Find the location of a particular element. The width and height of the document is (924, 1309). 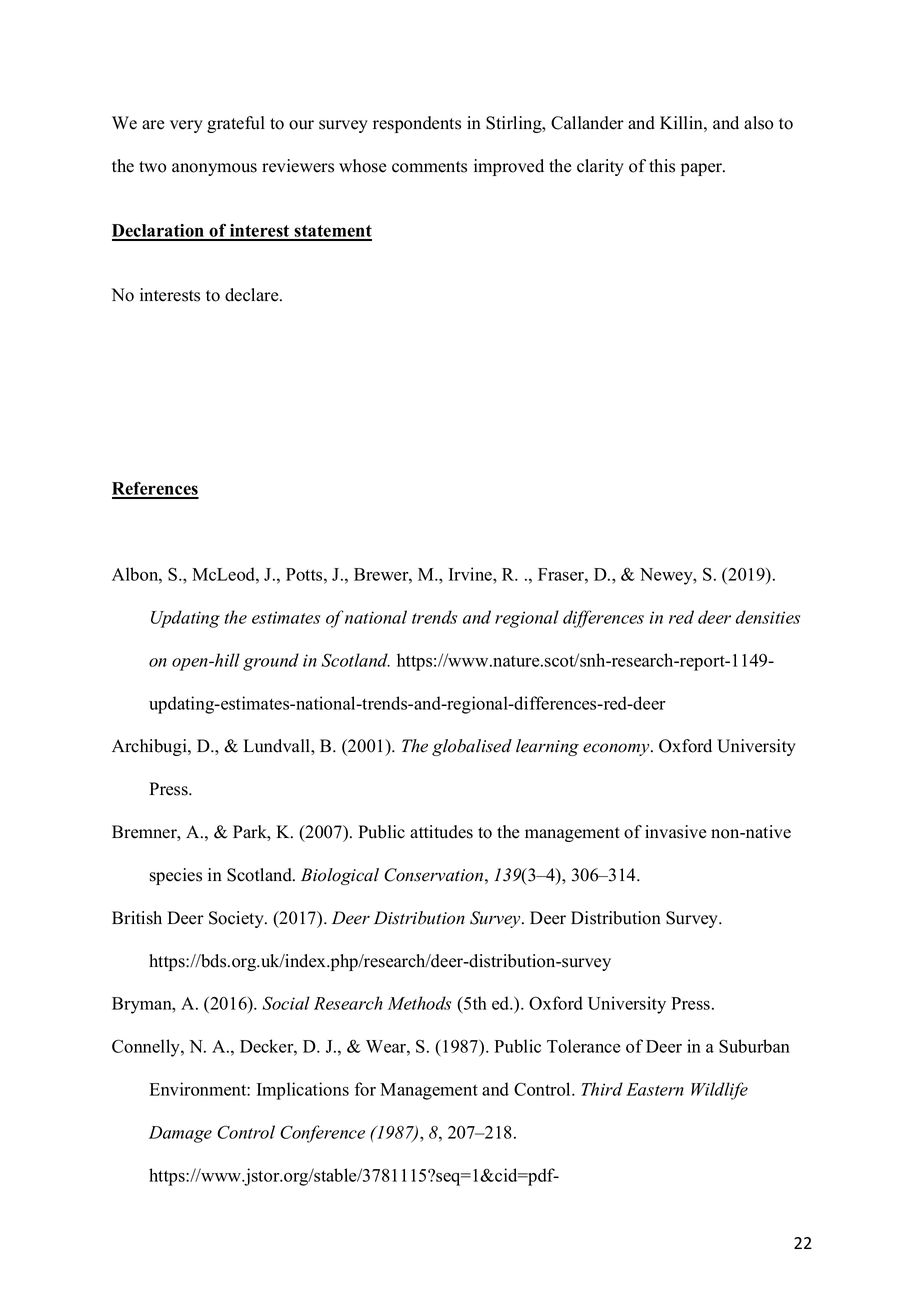

attitudes is located at coordinates (441, 832).
